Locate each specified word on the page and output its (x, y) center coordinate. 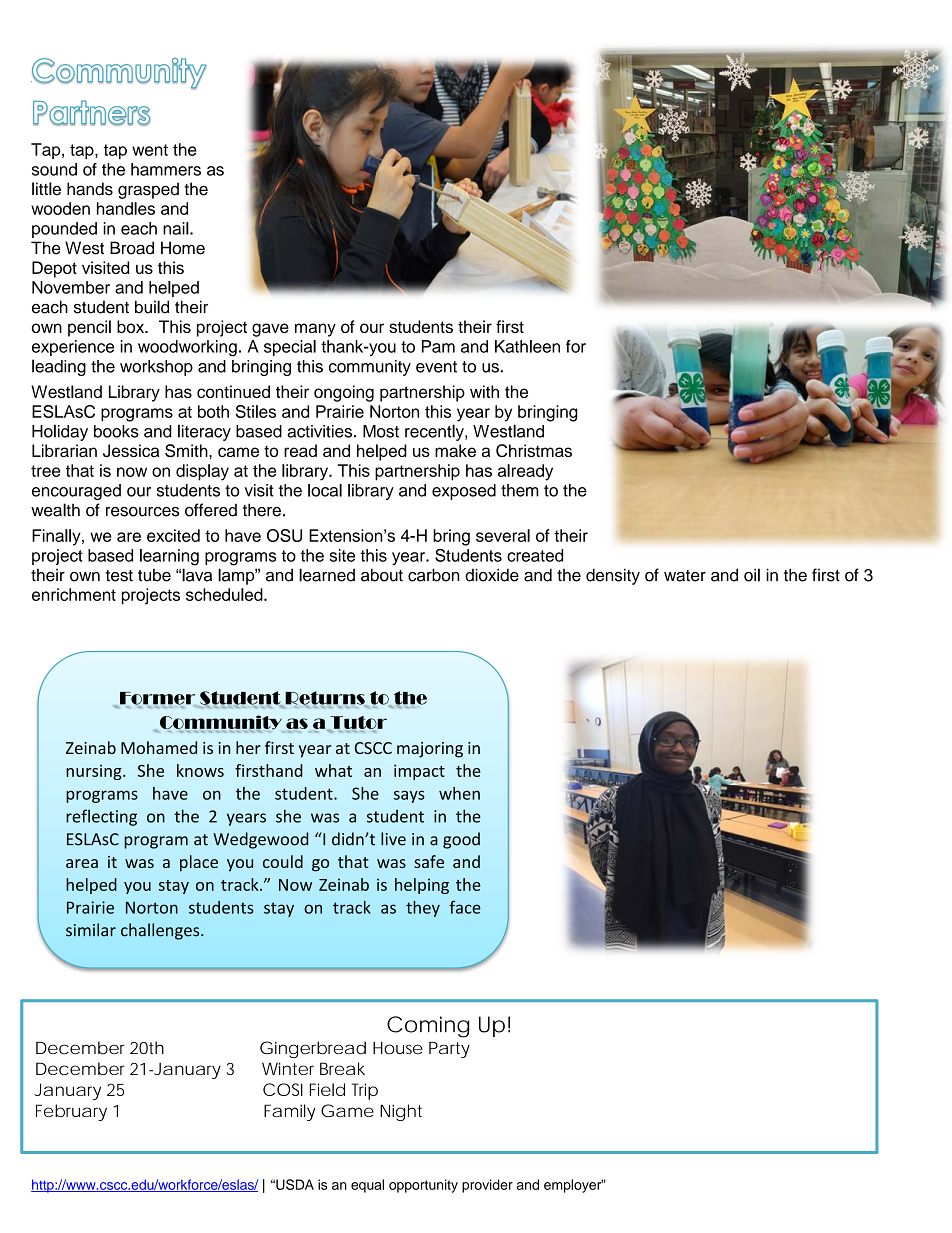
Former (158, 699)
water (685, 576)
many (315, 330)
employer (573, 1186)
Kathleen (527, 346)
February (71, 1112)
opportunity (423, 1186)
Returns (325, 699)
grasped (148, 190)
